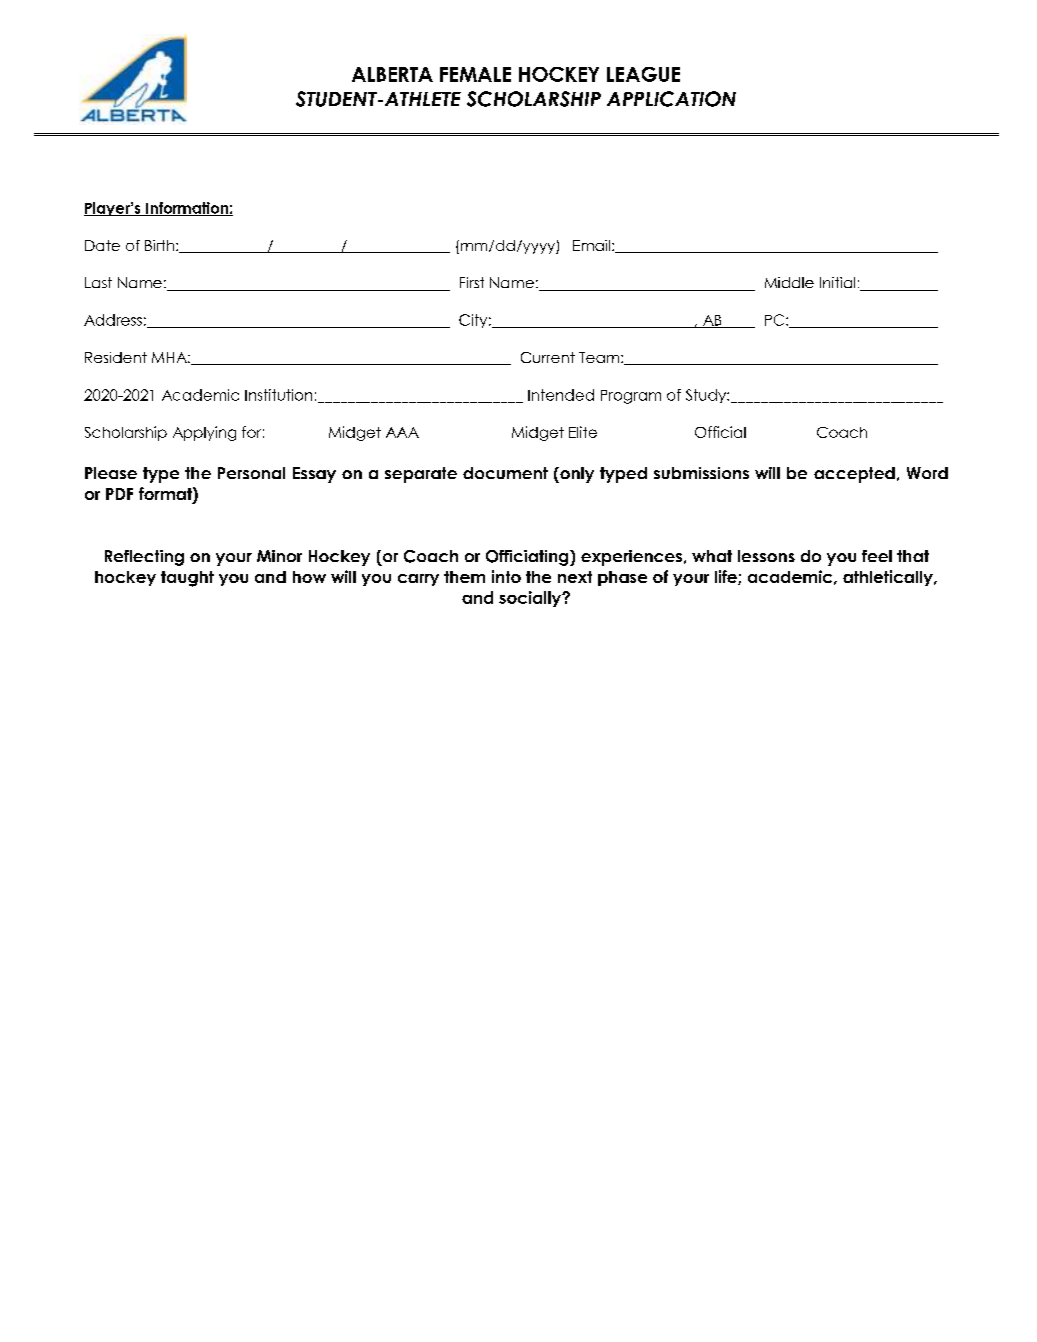 This screenshot has width=1037, height=1342. Describe the element at coordinates (475, 74) in the screenshot. I see `FEMALE` at that location.
